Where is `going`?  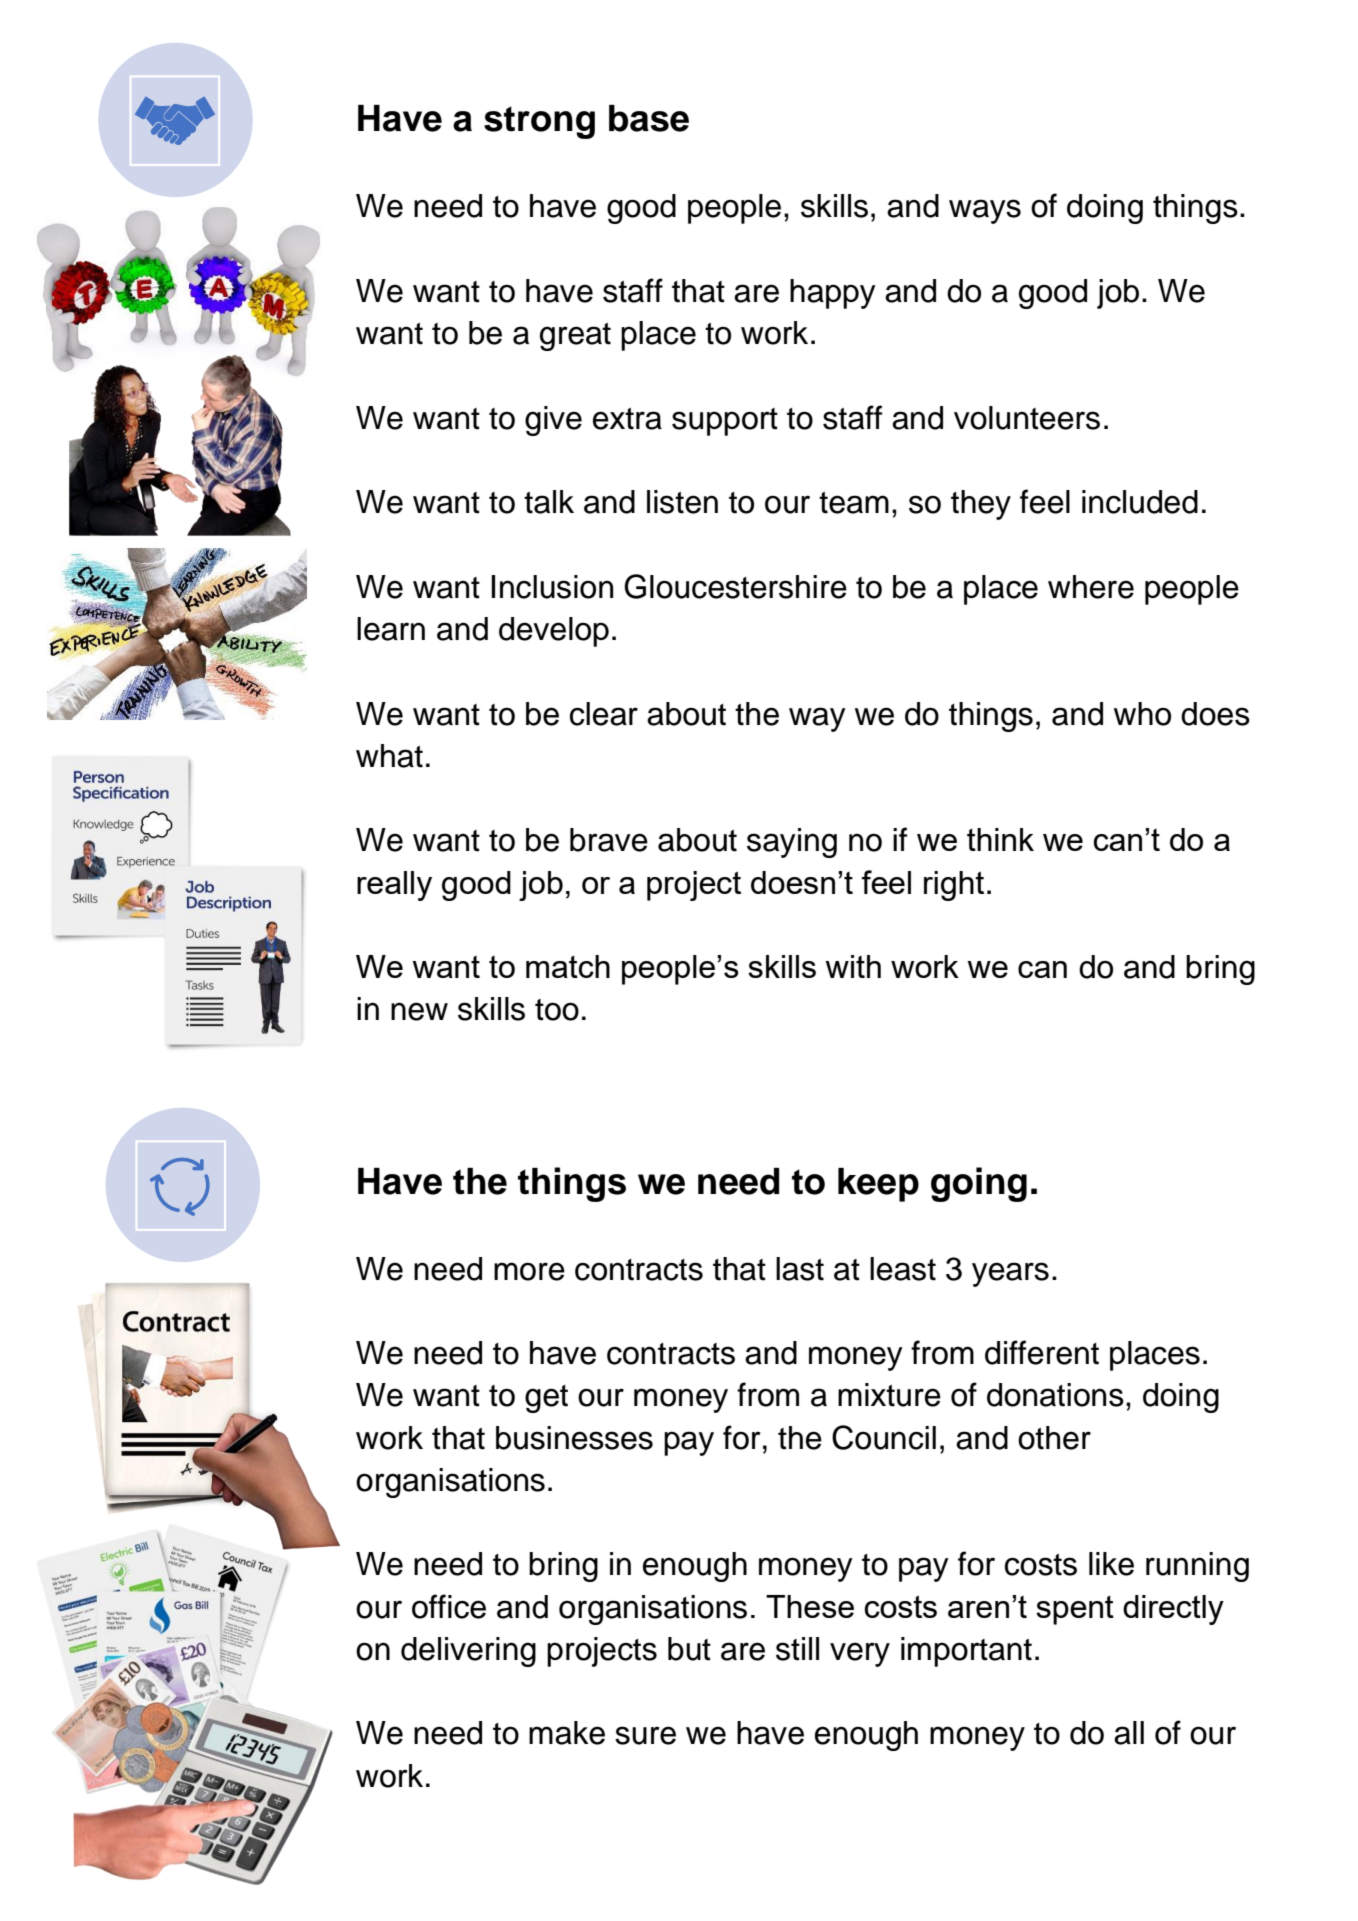
going is located at coordinates (979, 1184).
